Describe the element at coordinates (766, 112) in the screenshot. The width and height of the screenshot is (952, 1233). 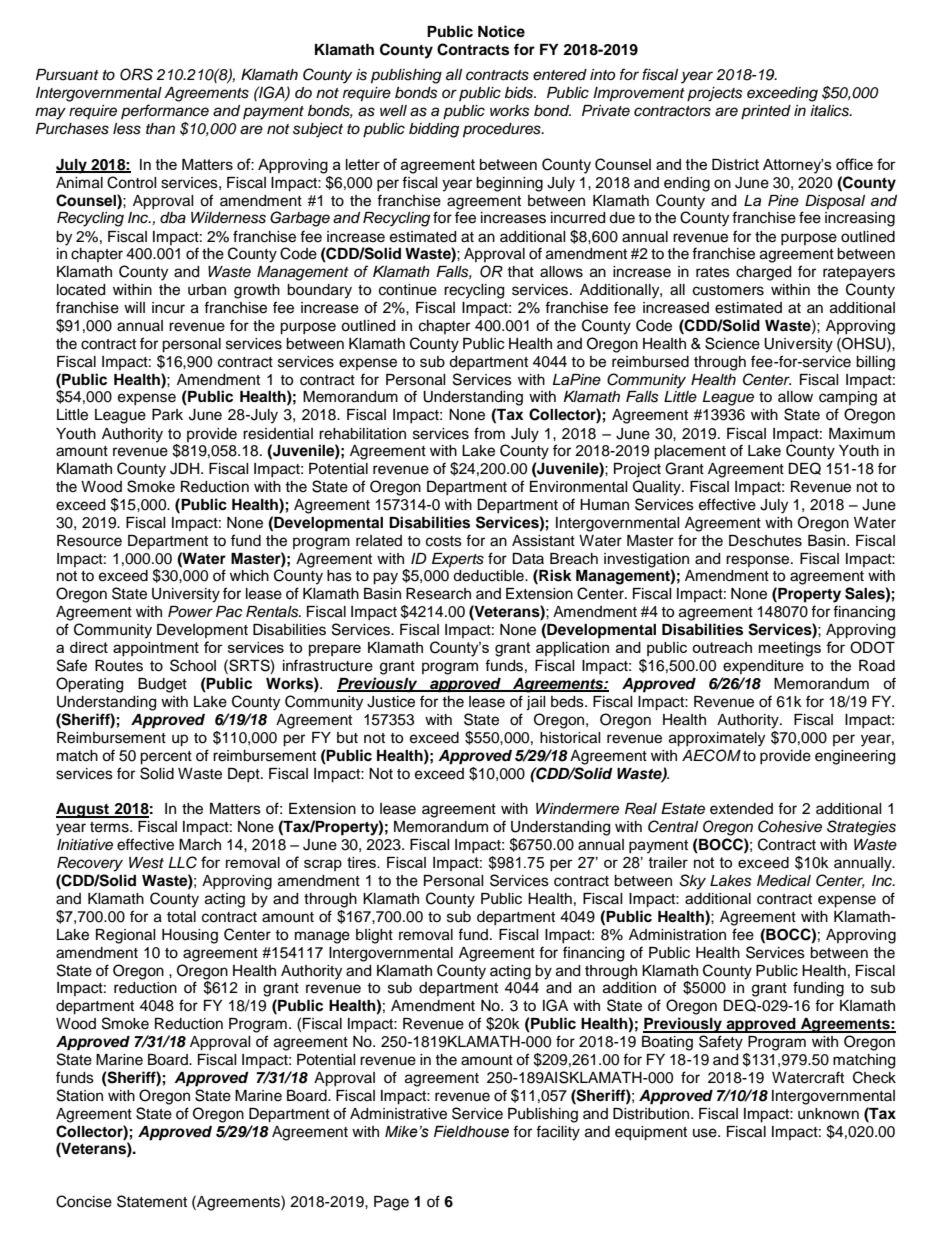
I see `printed` at that location.
